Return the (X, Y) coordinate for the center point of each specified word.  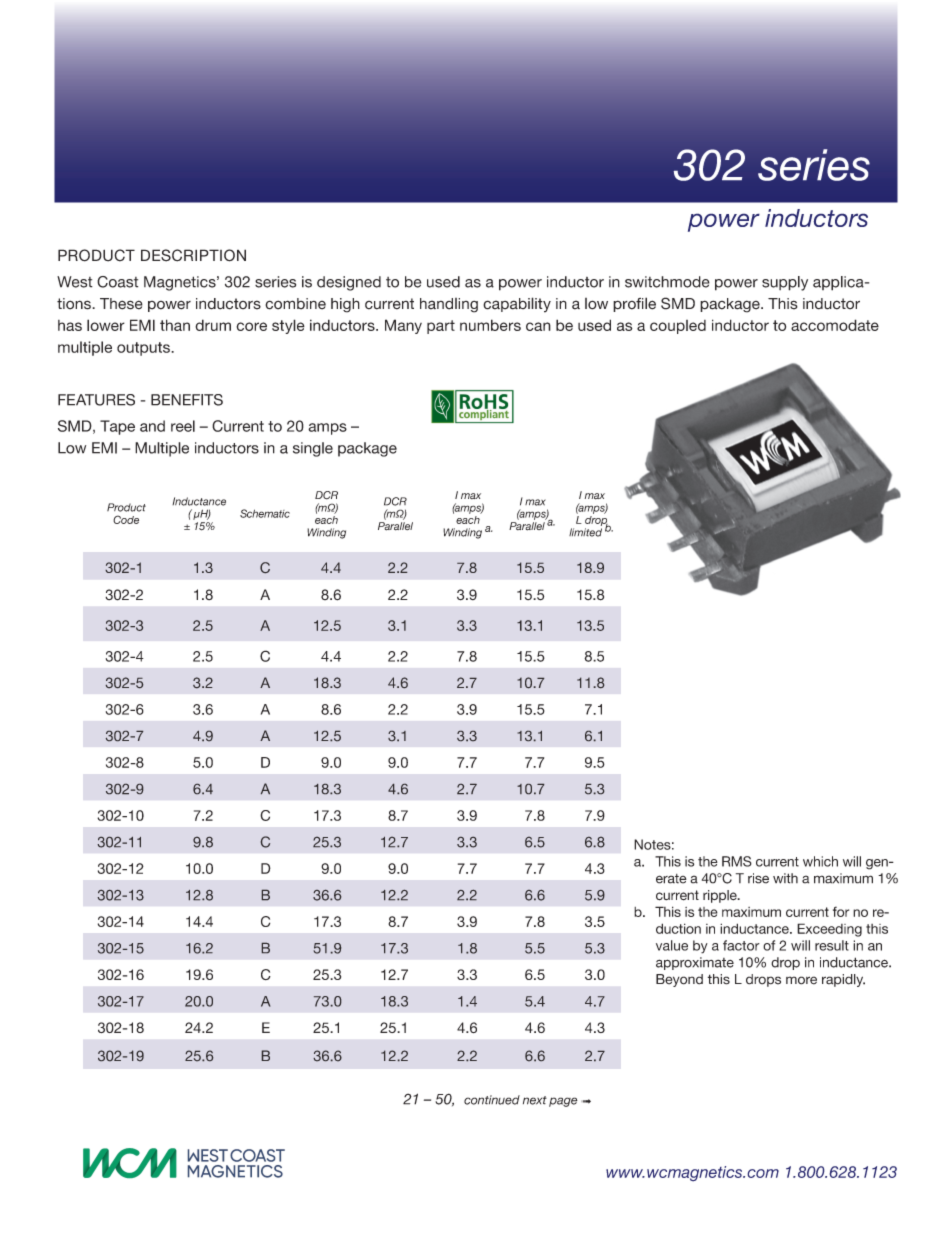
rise (758, 878)
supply (785, 283)
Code (126, 519)
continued (492, 1100)
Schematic (265, 513)
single (313, 449)
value (672, 945)
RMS (737, 861)
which (820, 861)
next (535, 1100)
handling (449, 305)
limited (585, 532)
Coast (117, 282)
